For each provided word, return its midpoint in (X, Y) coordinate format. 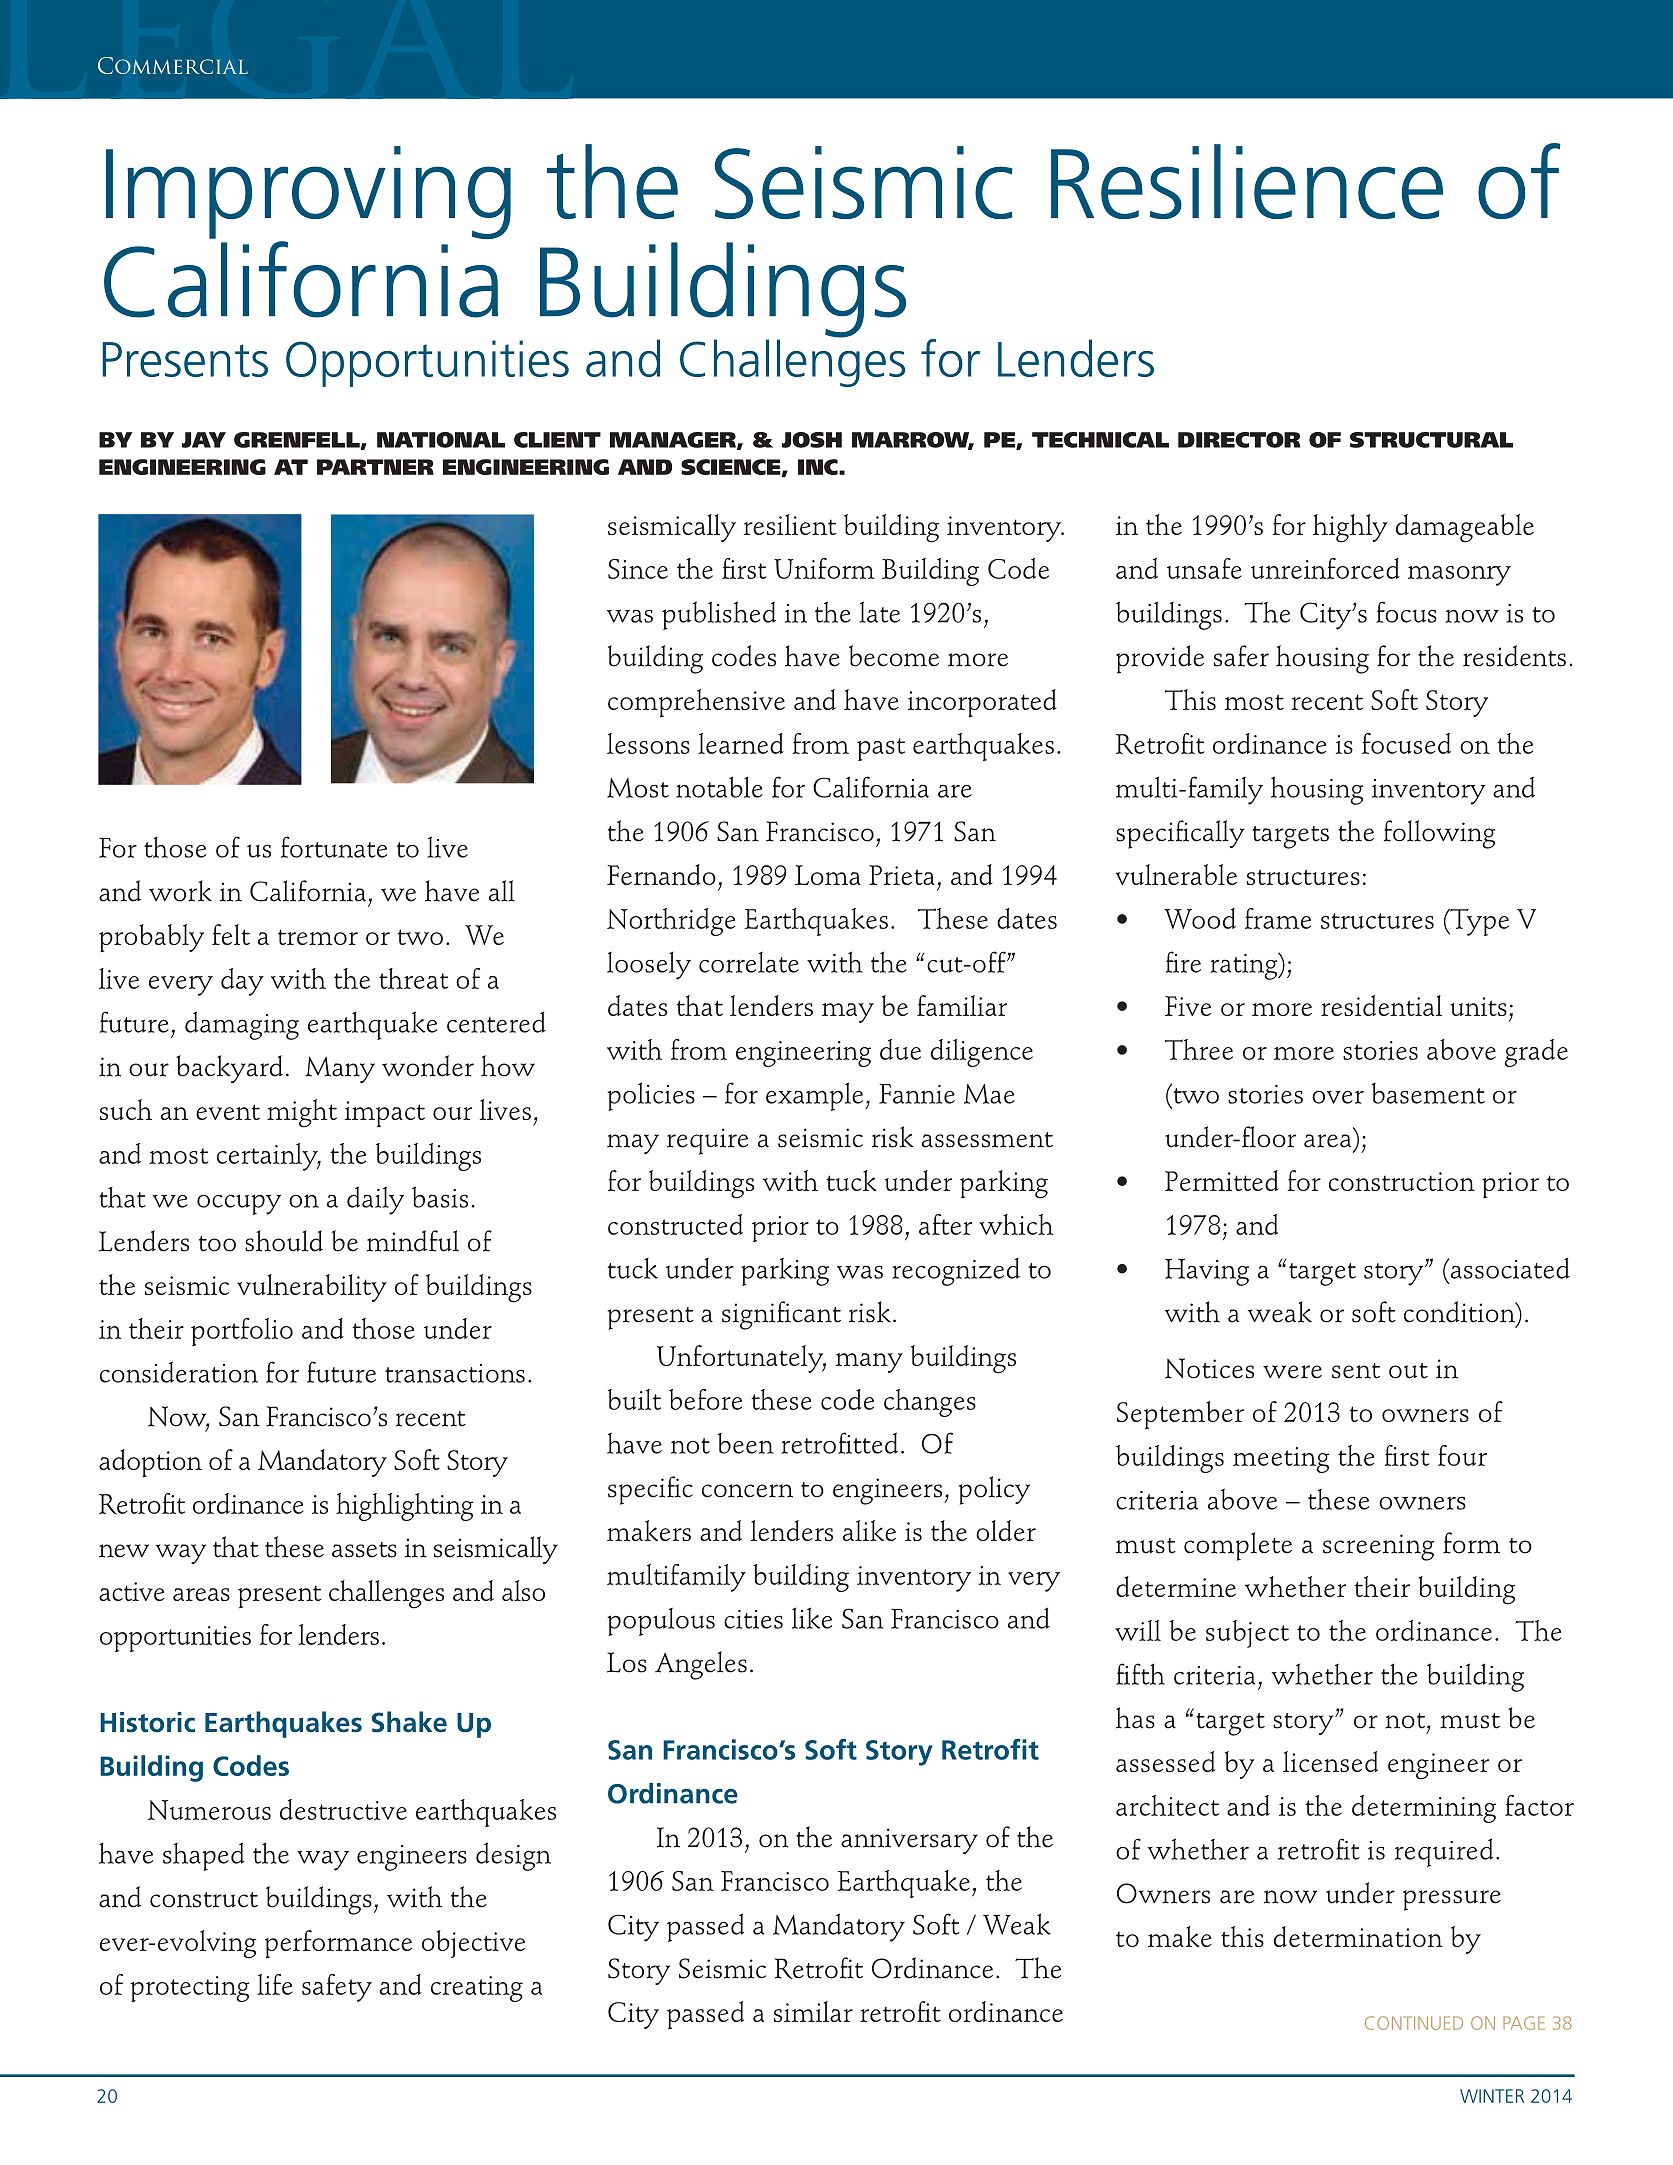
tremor (318, 937)
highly (1350, 528)
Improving (308, 194)
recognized (956, 1272)
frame (1278, 918)
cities (753, 1619)
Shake (409, 1722)
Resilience (1247, 181)
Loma (828, 875)
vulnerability (312, 1288)
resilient (790, 524)
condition (1460, 1312)
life (275, 1984)
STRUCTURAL (1431, 440)
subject (1247, 1634)
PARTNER (375, 467)
